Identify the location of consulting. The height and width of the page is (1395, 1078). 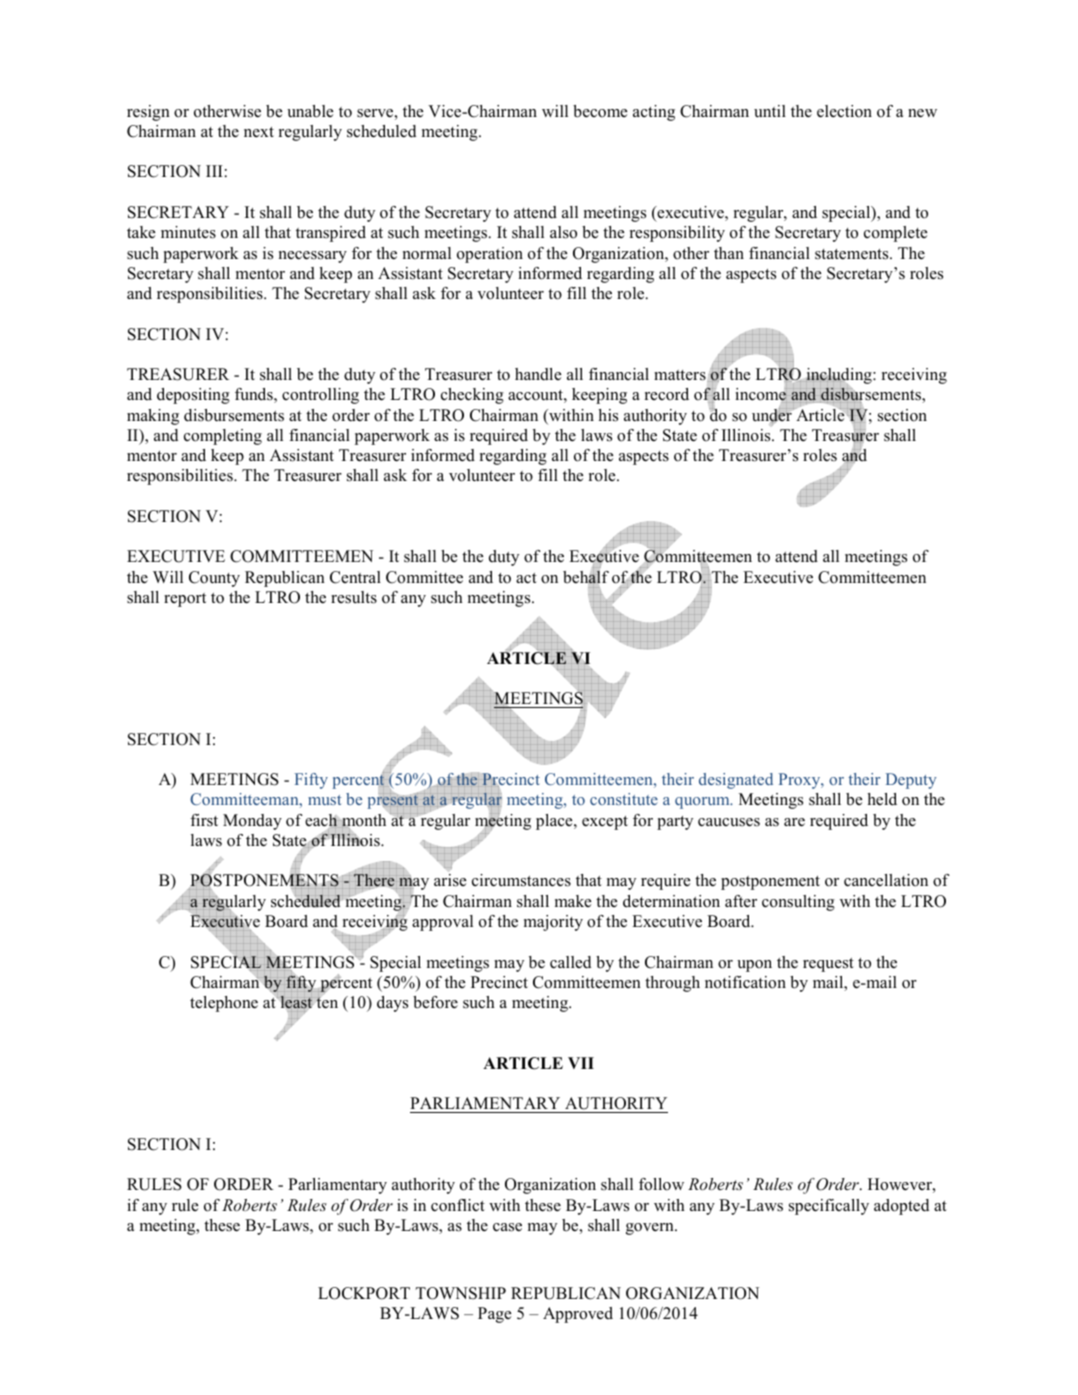
(798, 903).
